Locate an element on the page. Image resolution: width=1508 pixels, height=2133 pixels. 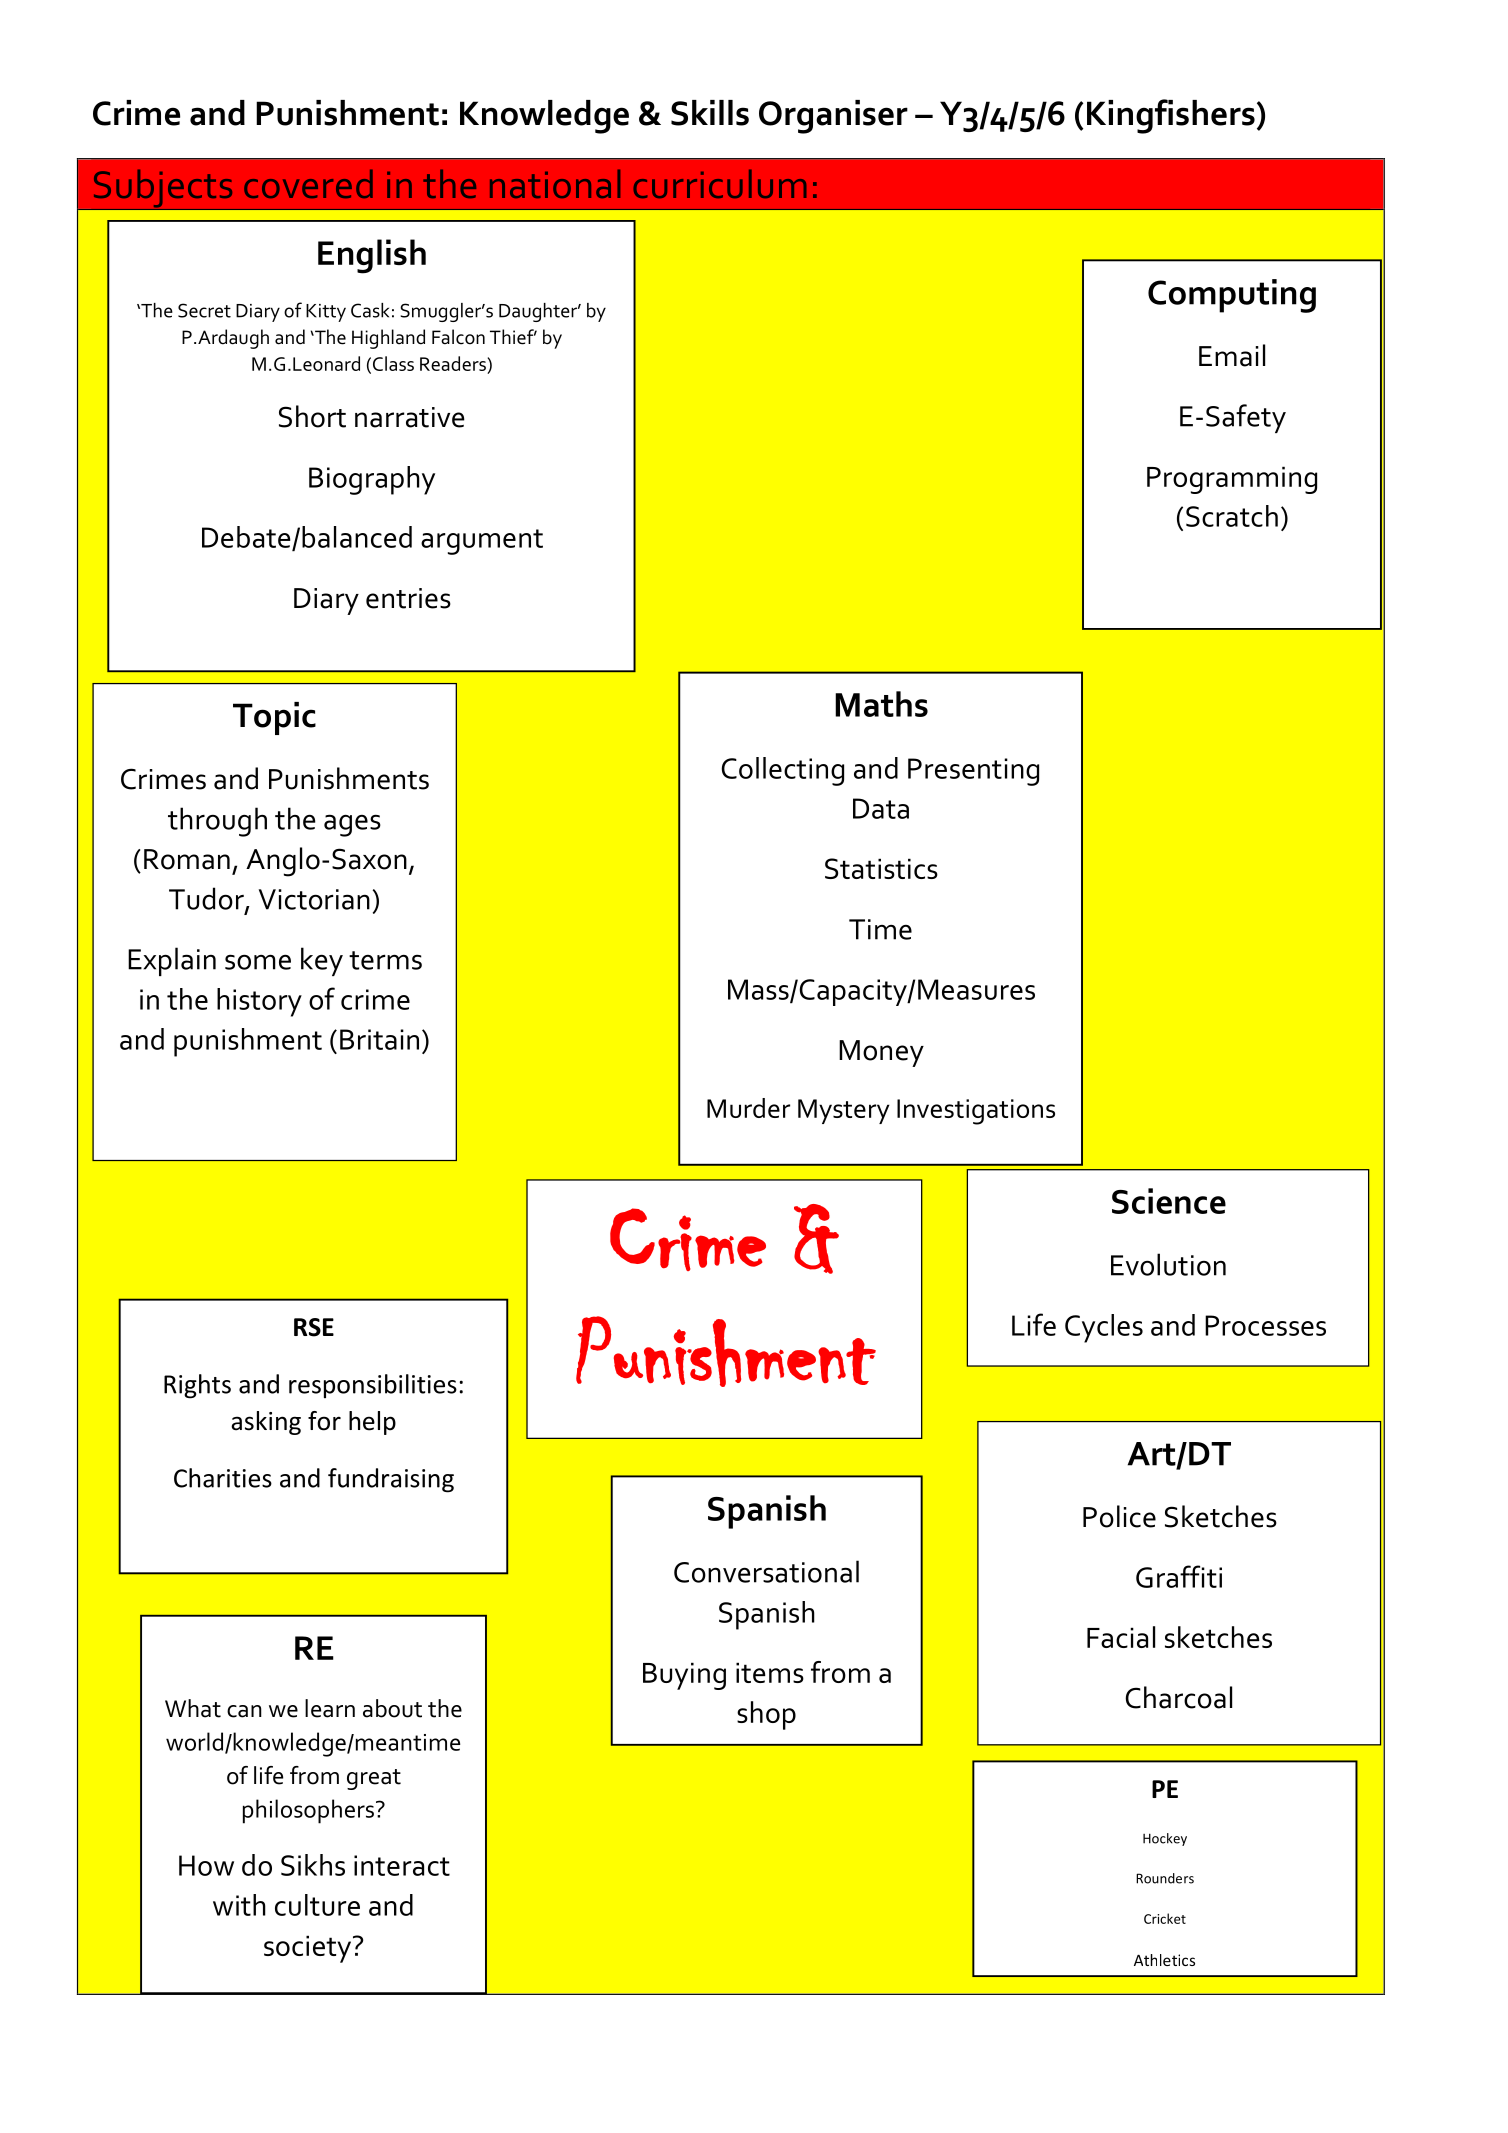
culture is located at coordinates (317, 1905).
